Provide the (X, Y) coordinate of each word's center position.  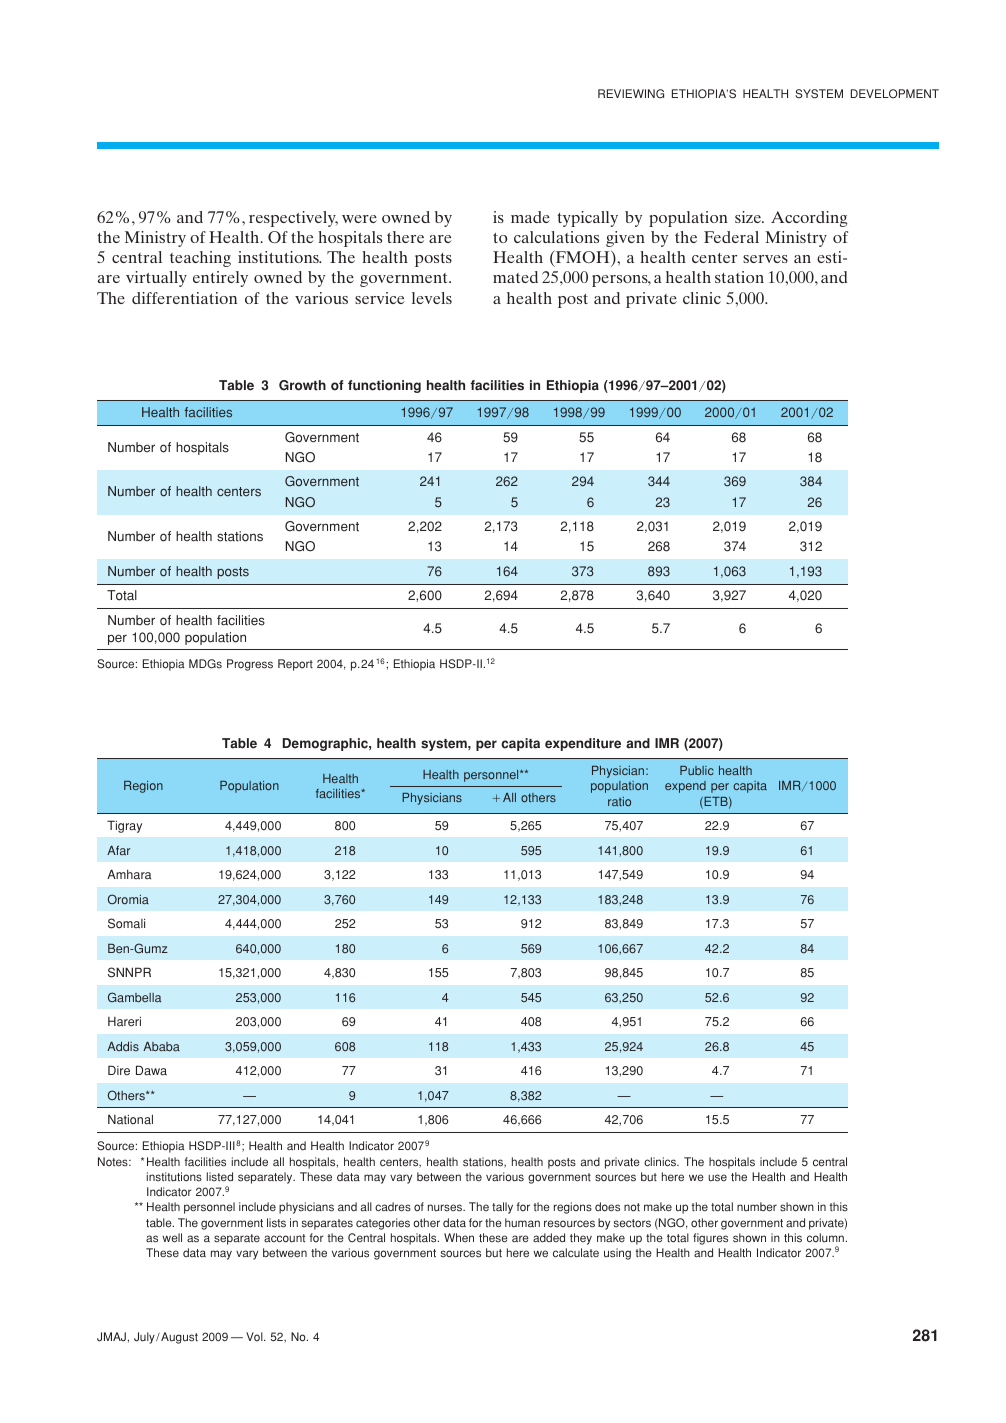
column (825, 1238)
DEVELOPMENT (895, 93)
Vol (255, 1336)
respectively (293, 219)
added (549, 1238)
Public (697, 770)
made (530, 217)
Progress (250, 665)
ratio (619, 801)
